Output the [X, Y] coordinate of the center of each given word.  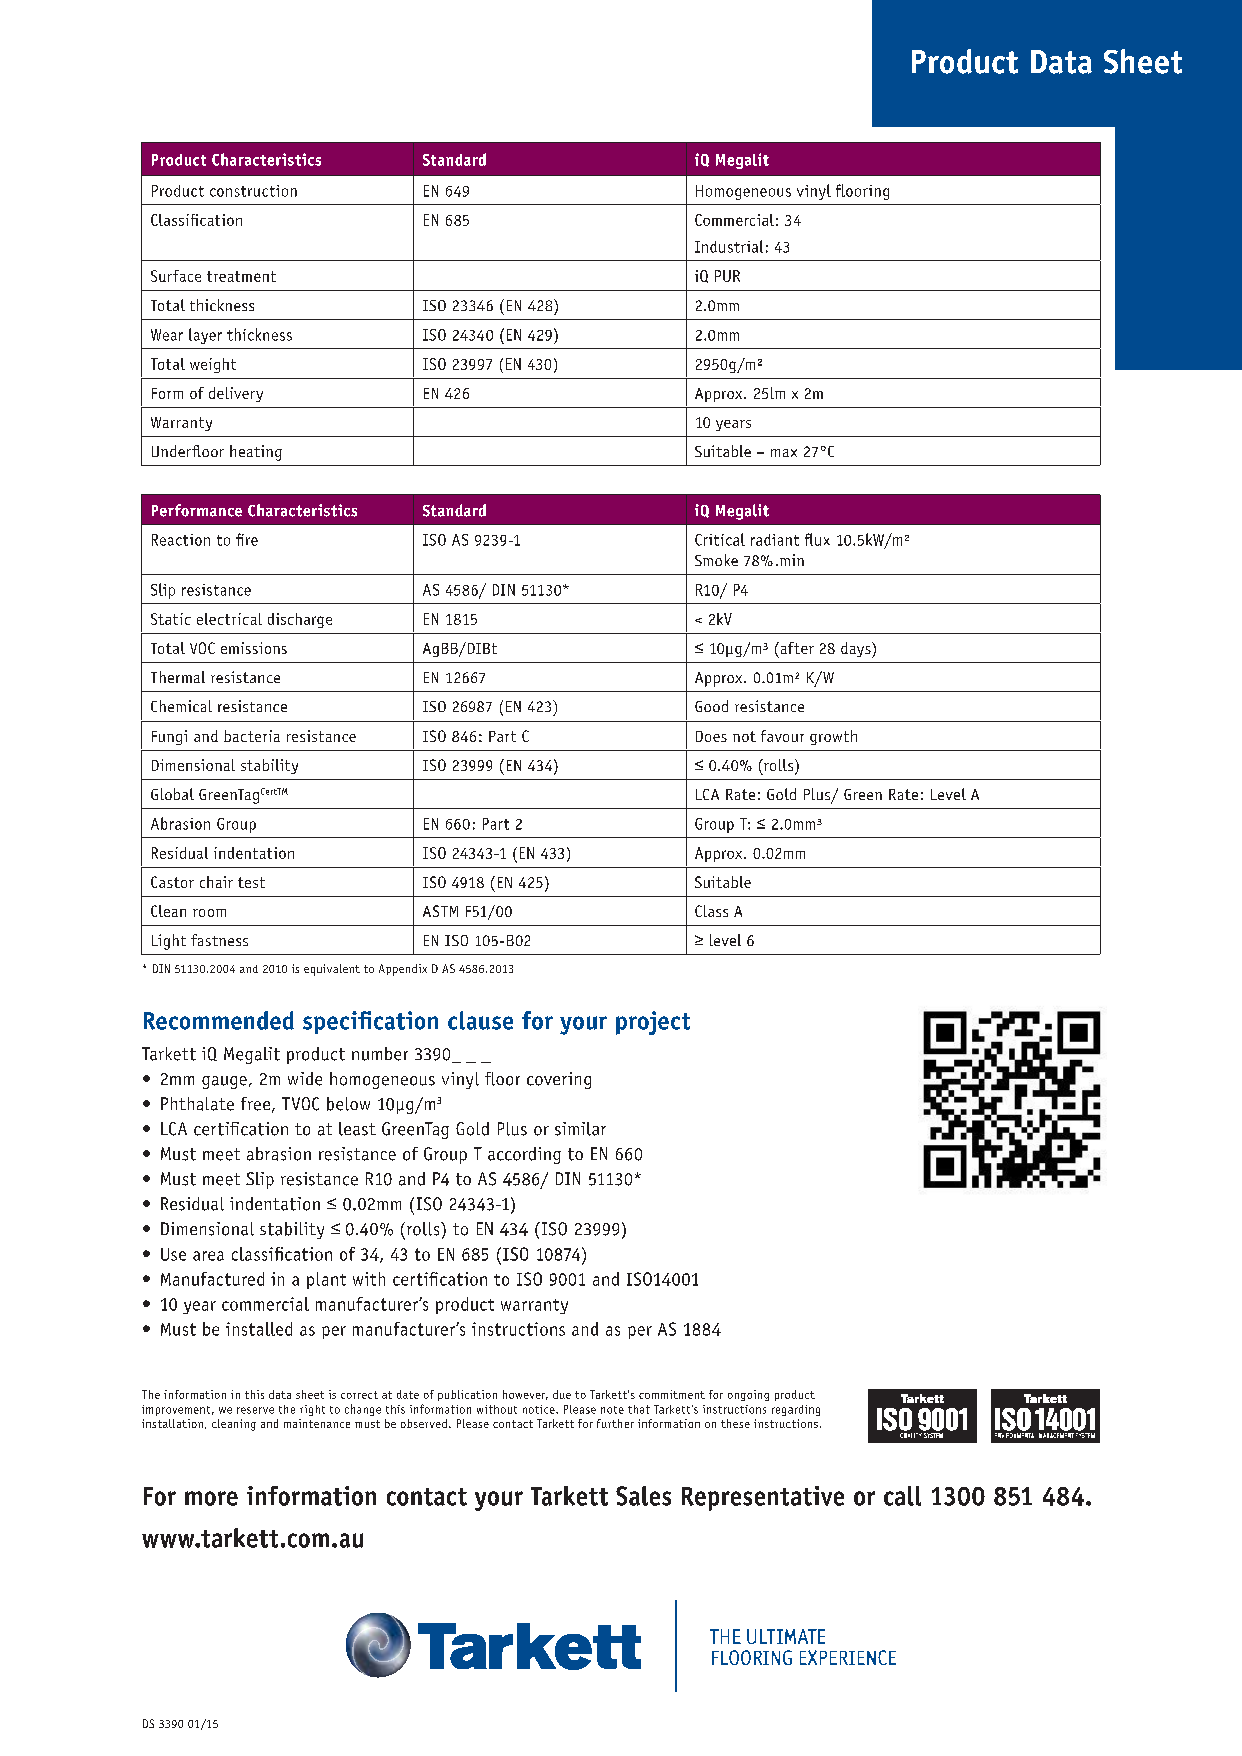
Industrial [729, 246]
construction [253, 191]
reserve [255, 1410]
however [525, 1395]
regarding [796, 1410]
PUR [727, 276]
